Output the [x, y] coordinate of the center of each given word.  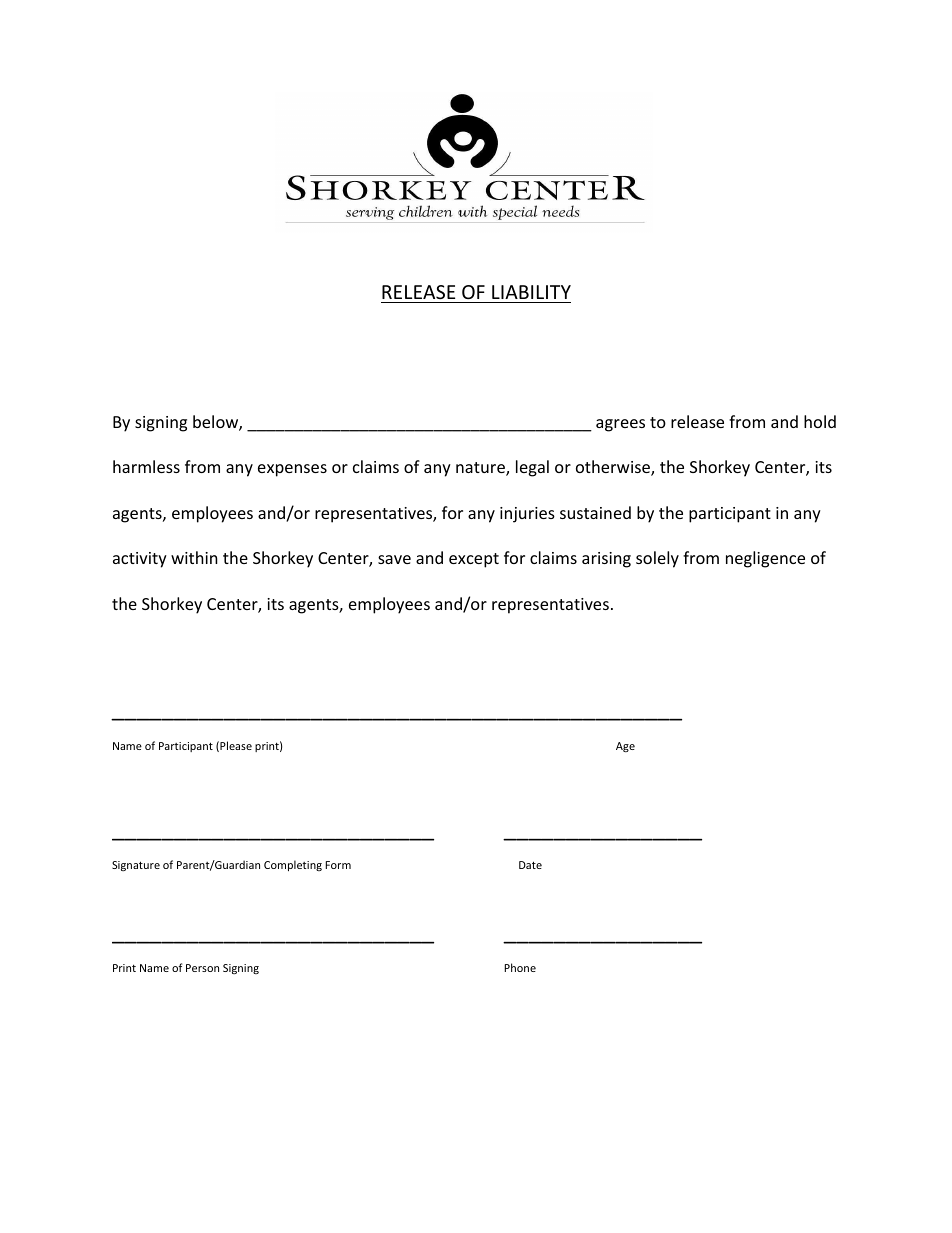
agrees [620, 425]
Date [530, 865]
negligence [765, 559]
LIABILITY [531, 292]
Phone [520, 967]
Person [202, 968]
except [474, 560]
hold [820, 421]
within [194, 557]
